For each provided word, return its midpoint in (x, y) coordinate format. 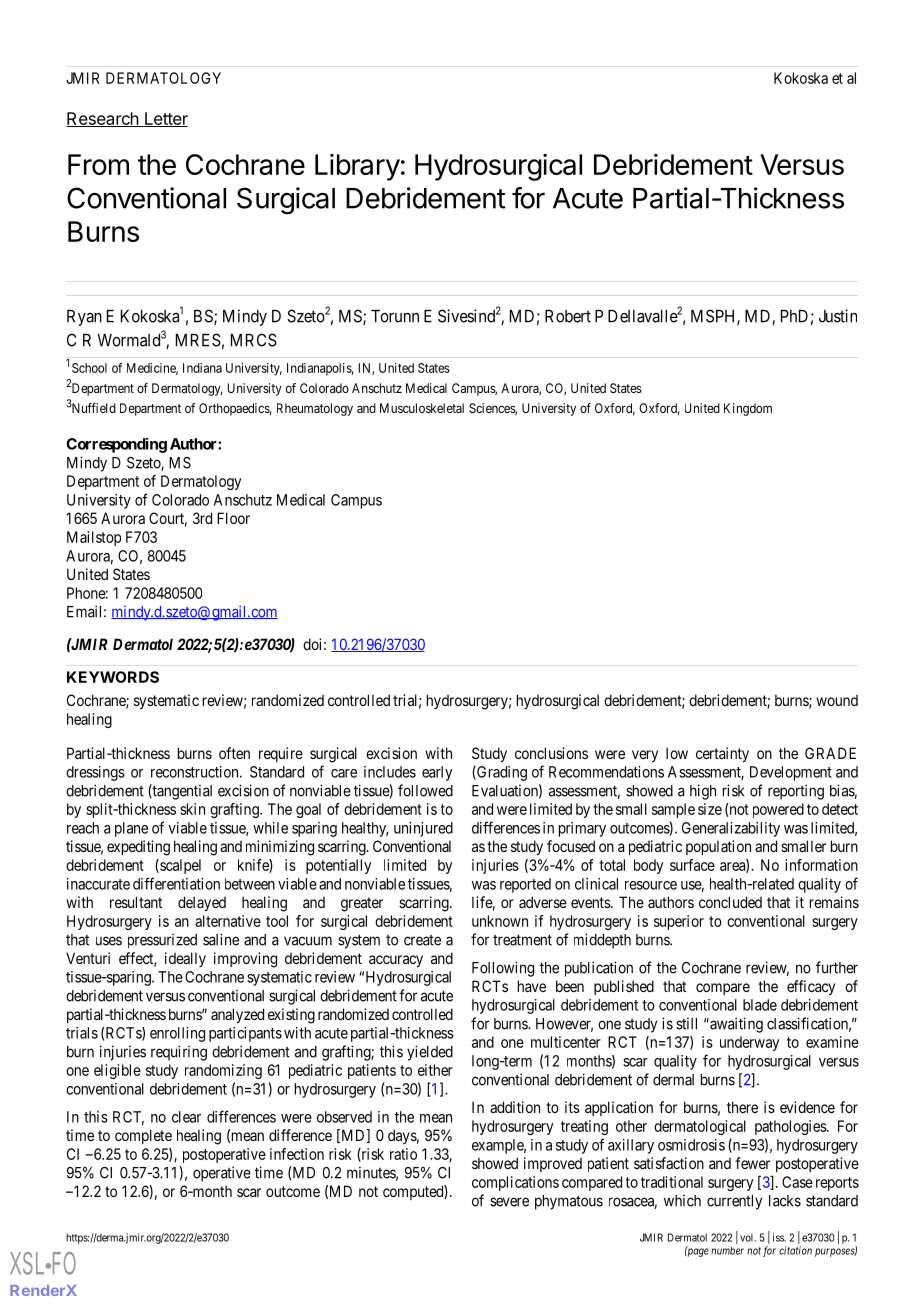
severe (509, 1202)
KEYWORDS (113, 677)
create (422, 940)
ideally (185, 959)
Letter (165, 119)
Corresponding (116, 445)
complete (143, 1136)
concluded (730, 902)
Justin (838, 316)
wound (837, 700)
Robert (568, 316)
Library (357, 167)
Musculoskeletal (422, 408)
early (437, 773)
